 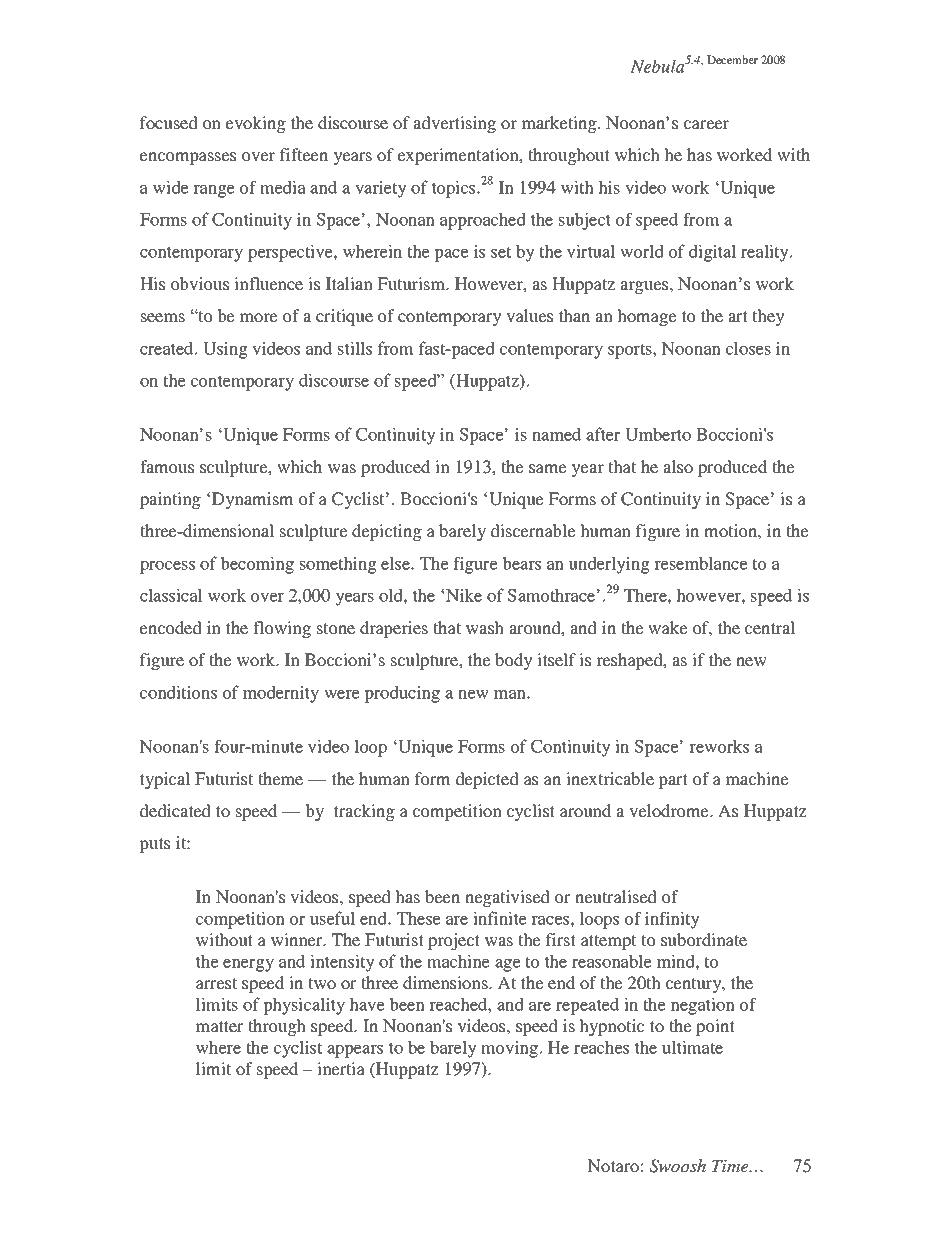 I want to click on advertising, so click(x=454, y=124).
